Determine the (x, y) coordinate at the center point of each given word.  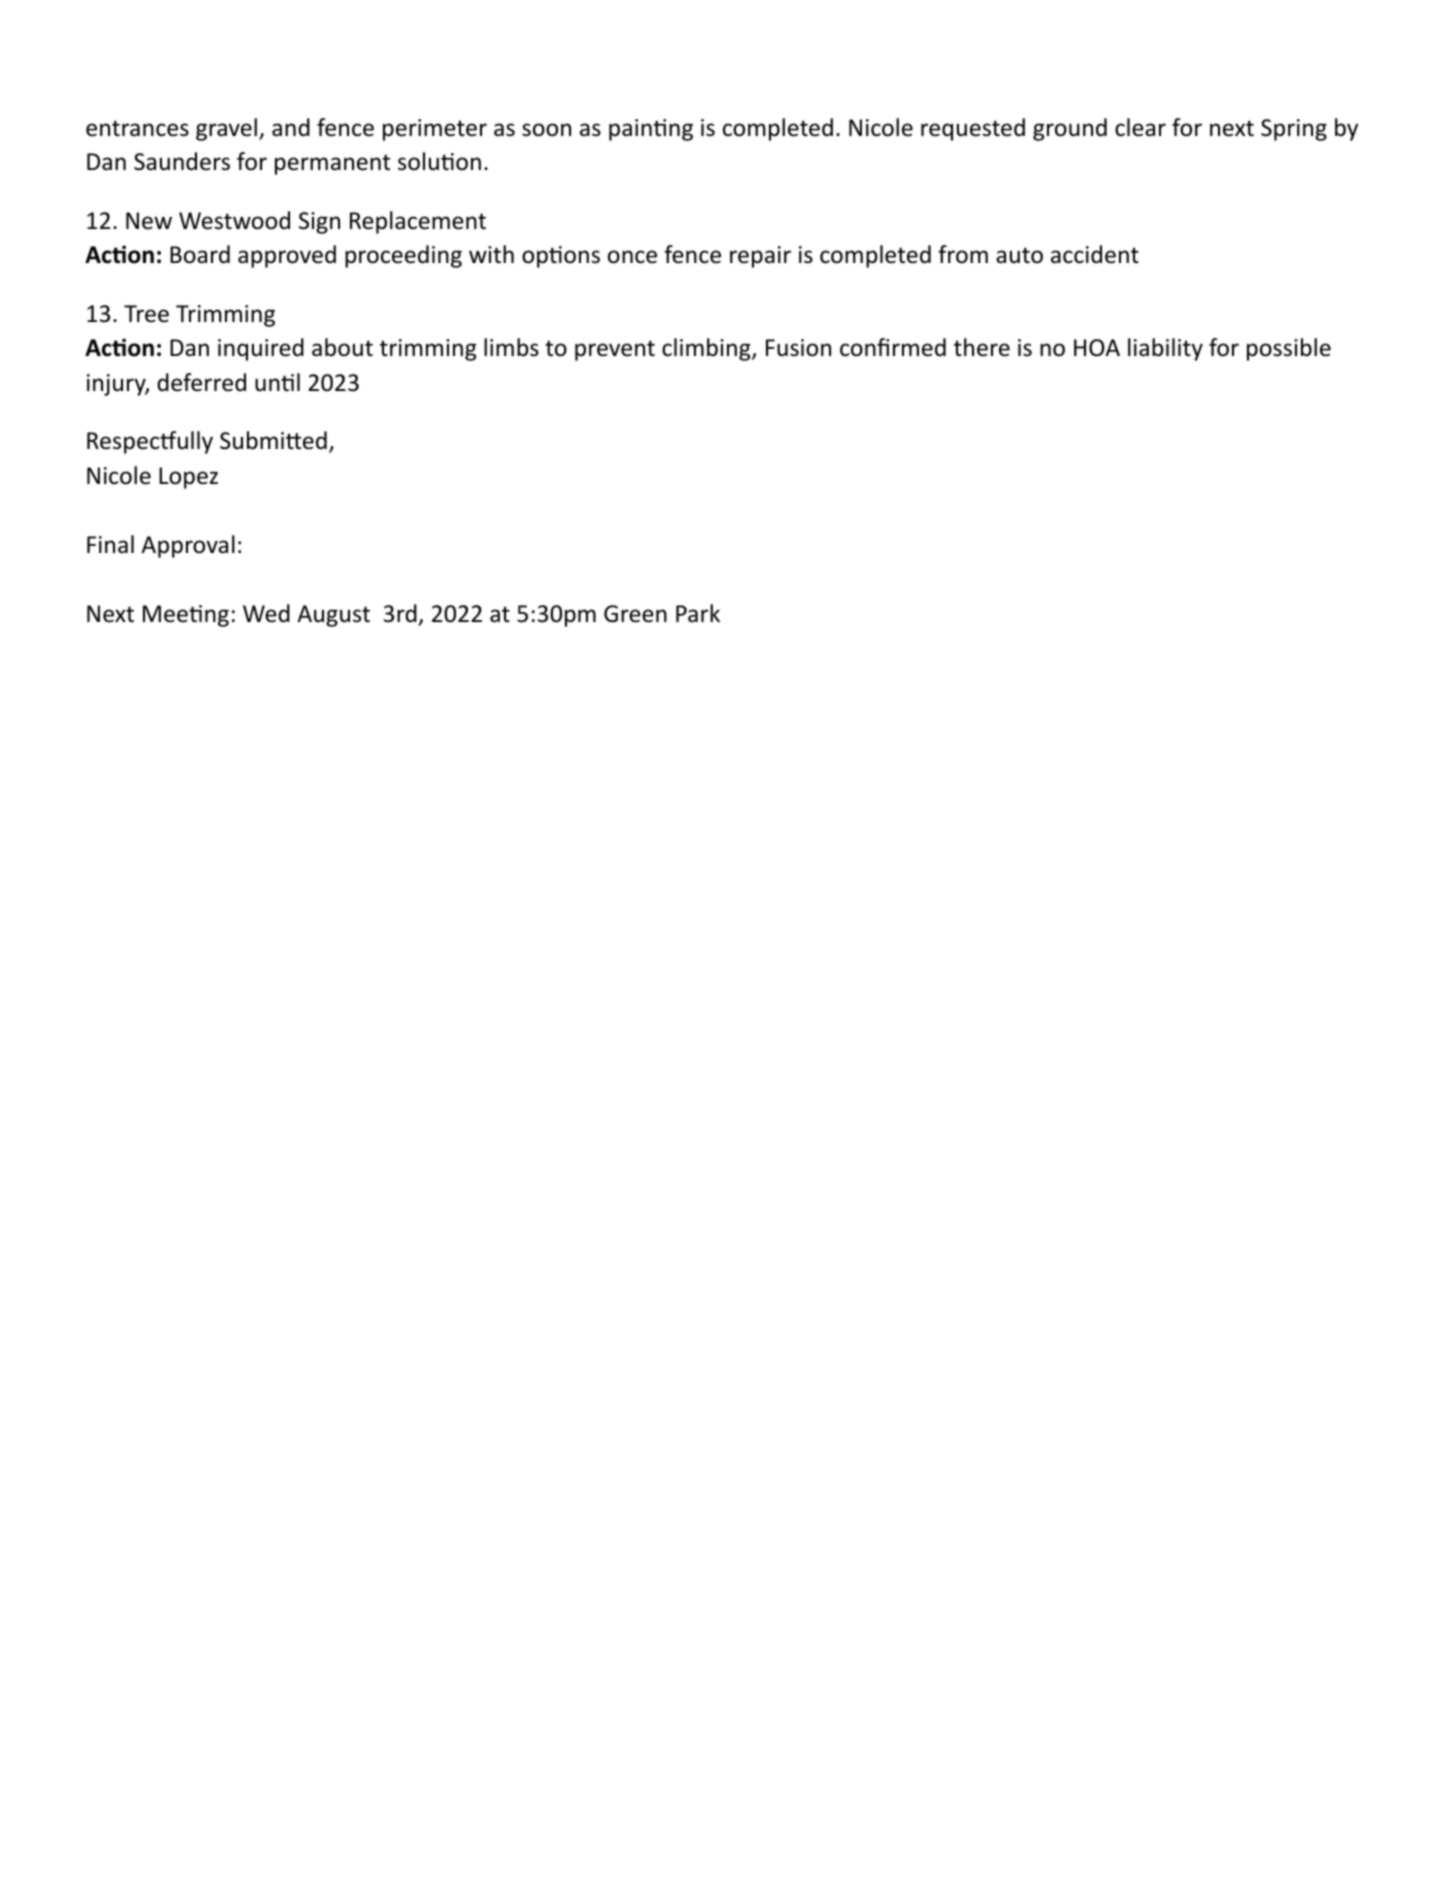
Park (698, 613)
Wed (266, 613)
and (291, 127)
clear (1140, 127)
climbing (707, 349)
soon (546, 130)
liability (1165, 349)
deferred (201, 382)
